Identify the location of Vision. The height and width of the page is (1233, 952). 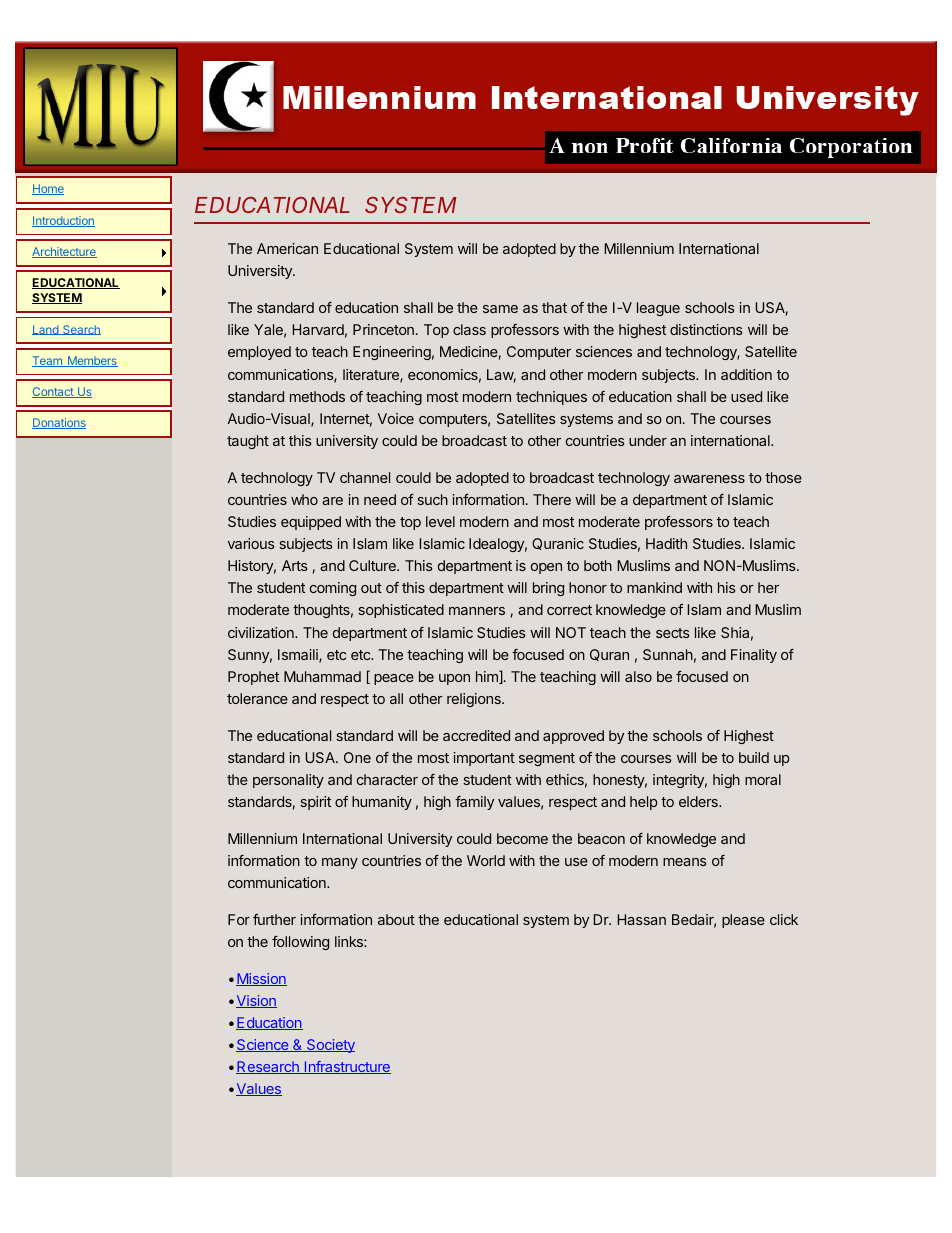
(256, 1001).
